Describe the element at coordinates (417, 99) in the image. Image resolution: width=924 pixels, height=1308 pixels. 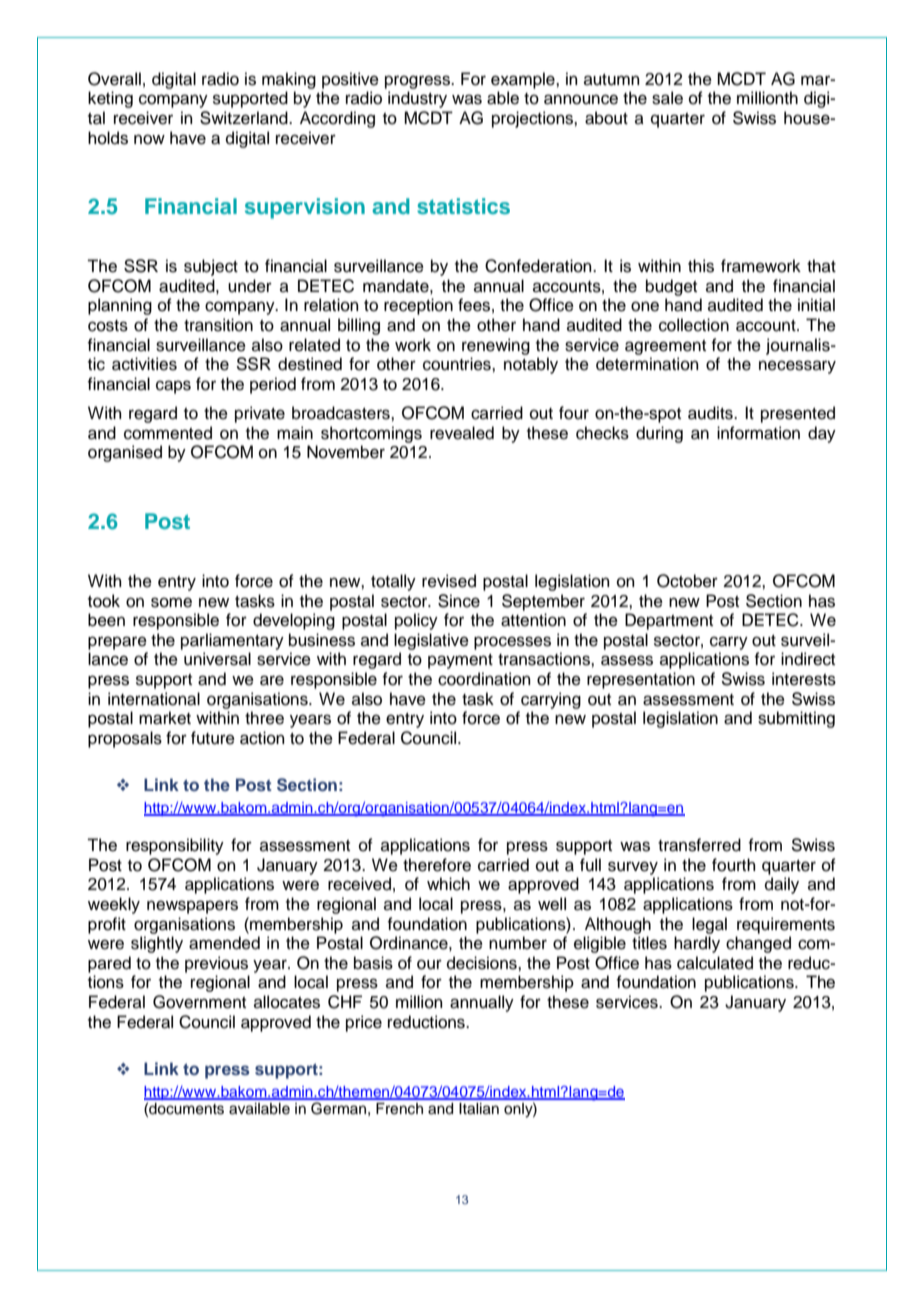
I see `industry` at that location.
